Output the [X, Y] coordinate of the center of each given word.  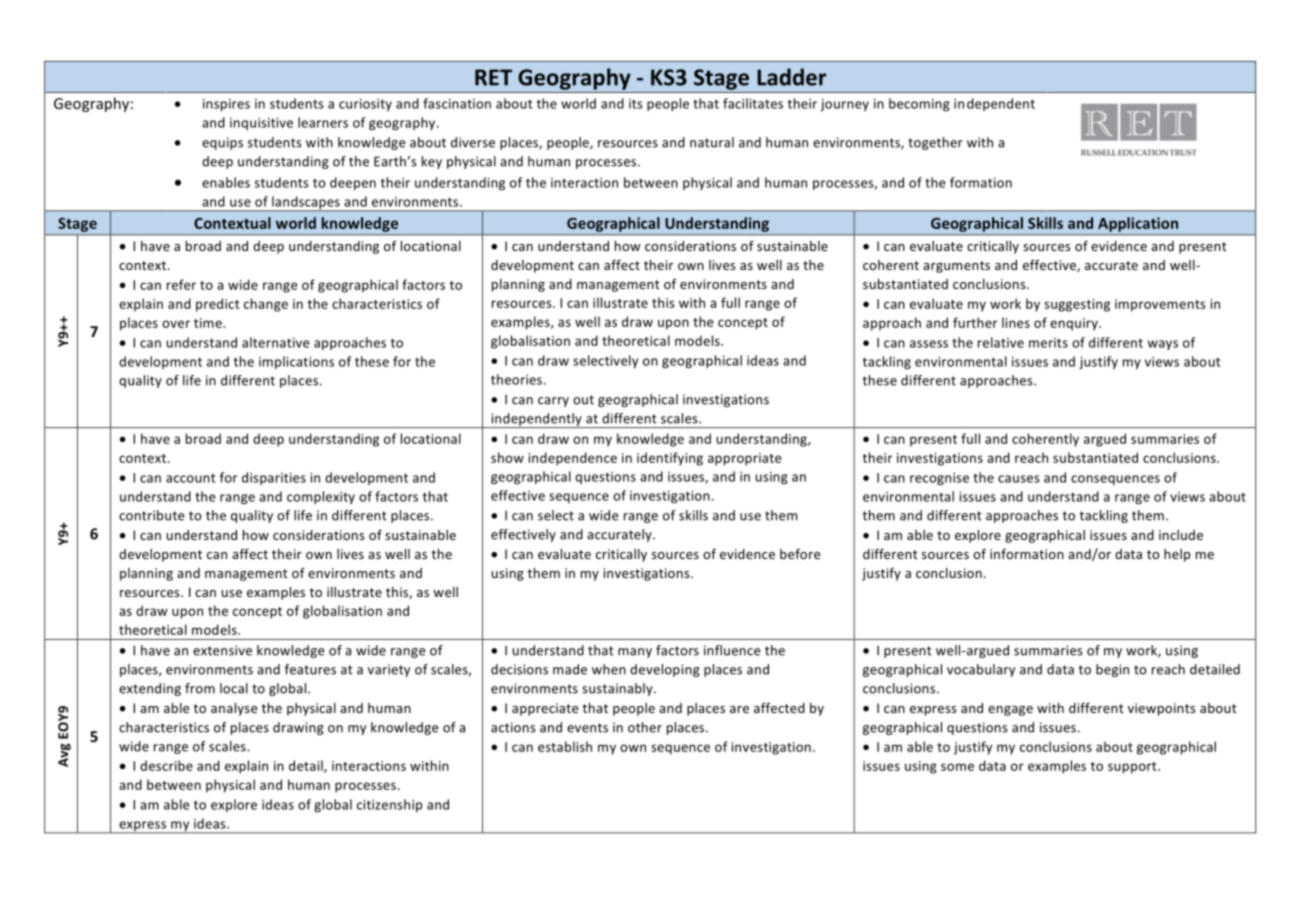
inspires [226, 105]
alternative [276, 342]
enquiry [1075, 324]
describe [166, 765]
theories [516, 379]
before [800, 553]
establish [565, 746]
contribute [151, 515]
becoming [919, 104]
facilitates [753, 103]
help [1177, 555]
